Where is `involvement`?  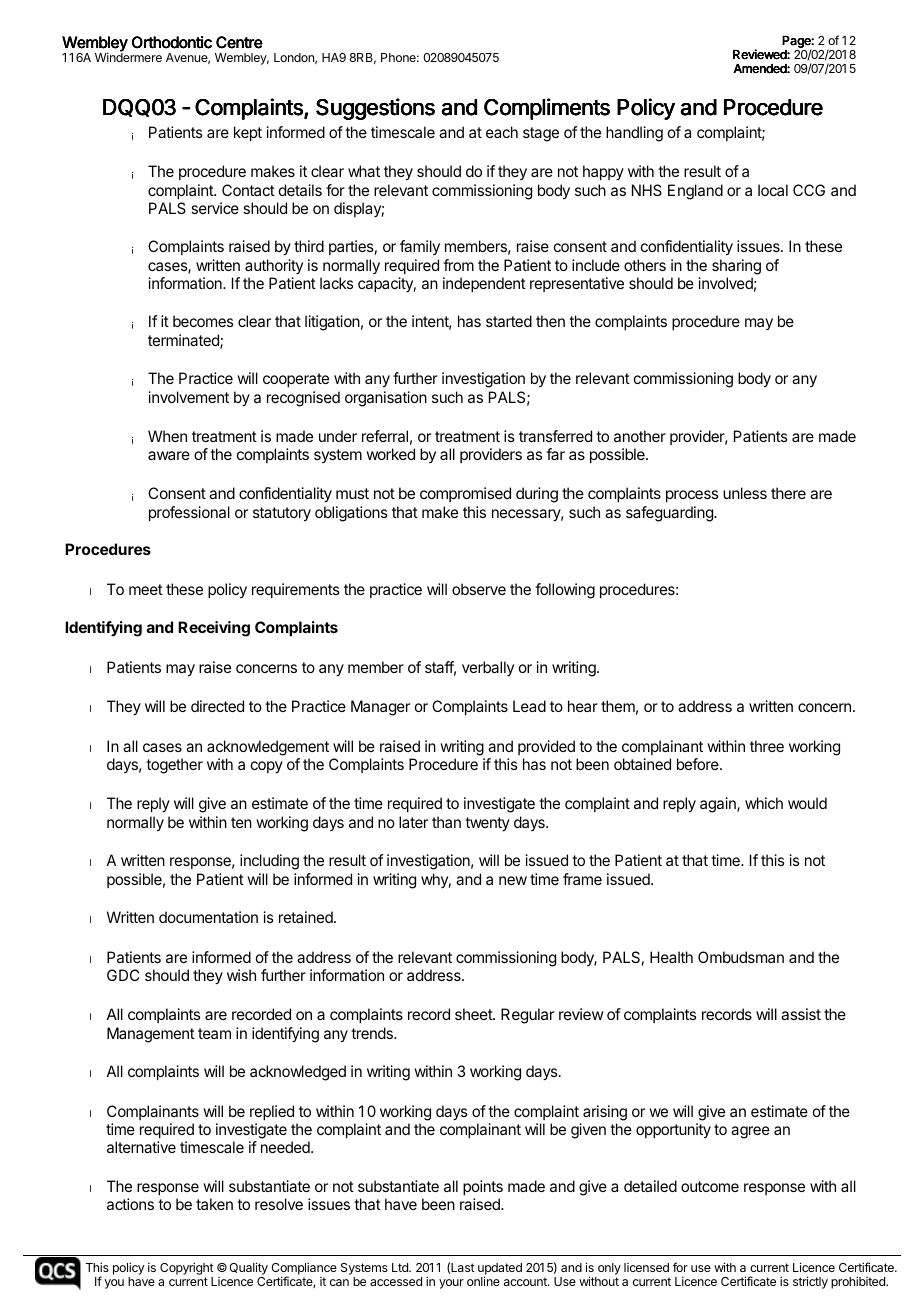
involvement is located at coordinates (189, 397).
